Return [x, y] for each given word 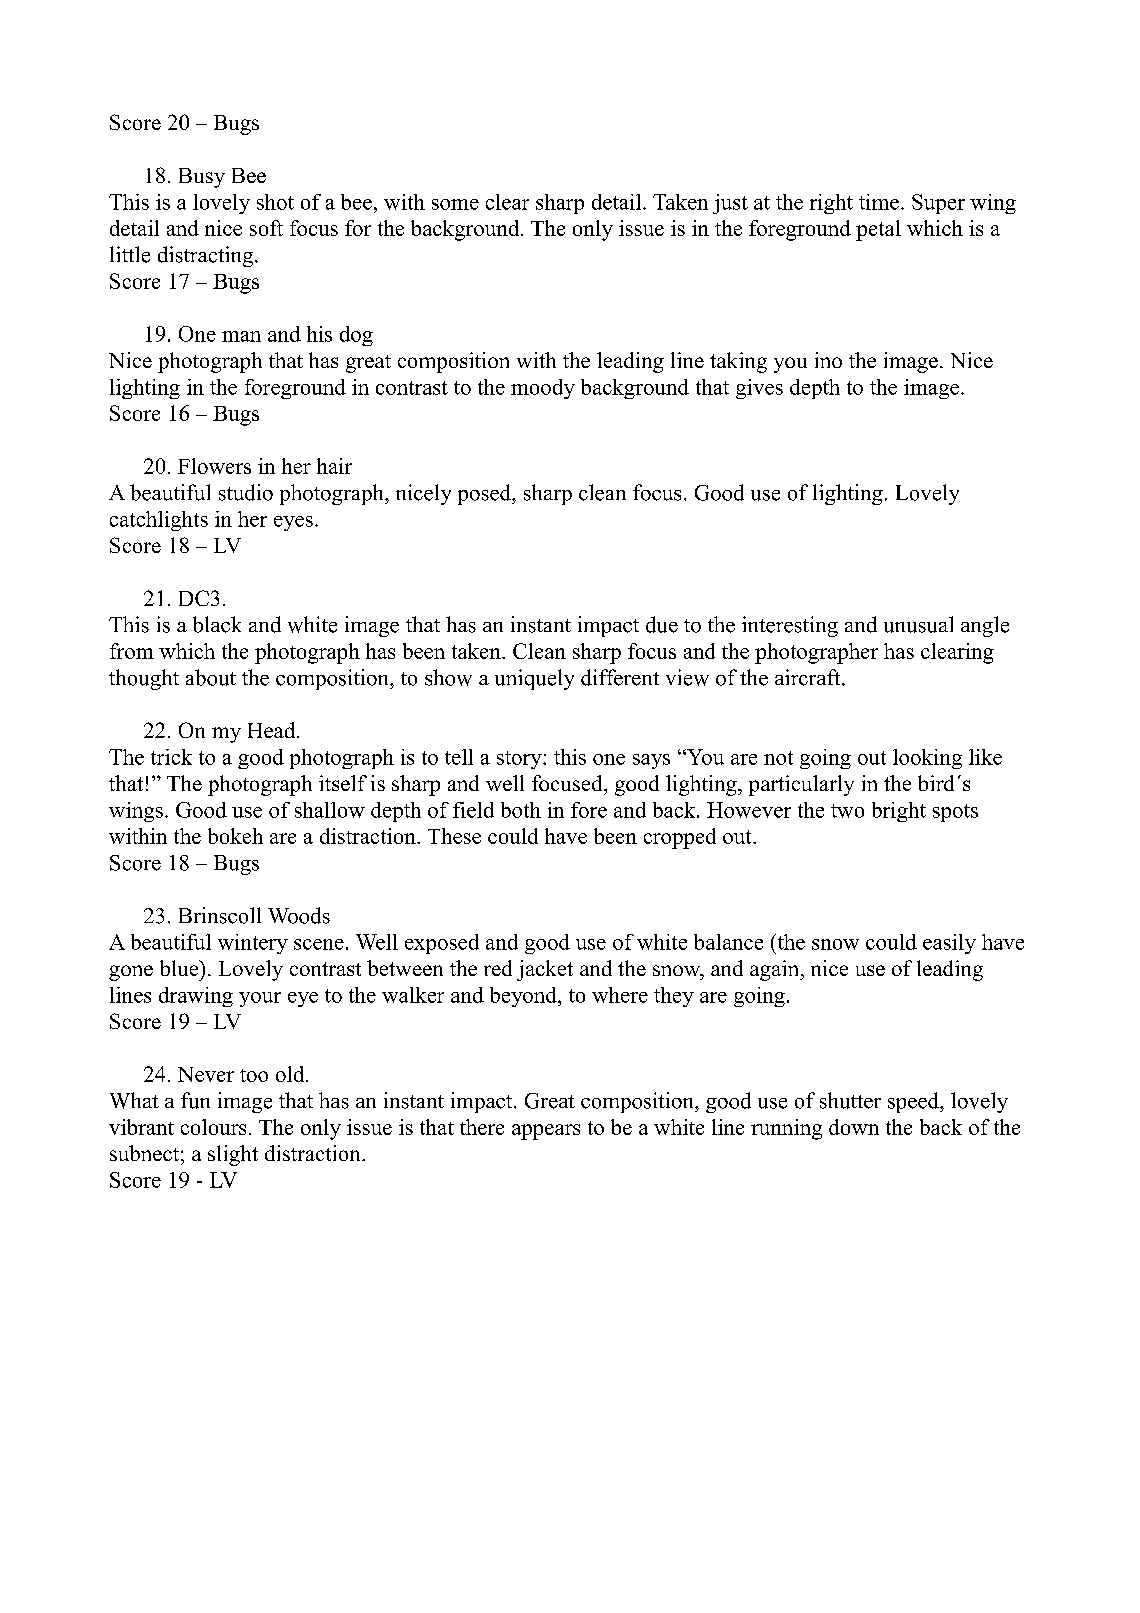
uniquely [534, 679]
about [211, 677]
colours [213, 1127]
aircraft [809, 677]
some [455, 204]
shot [275, 202]
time [879, 202]
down [854, 1127]
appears [546, 1132]
